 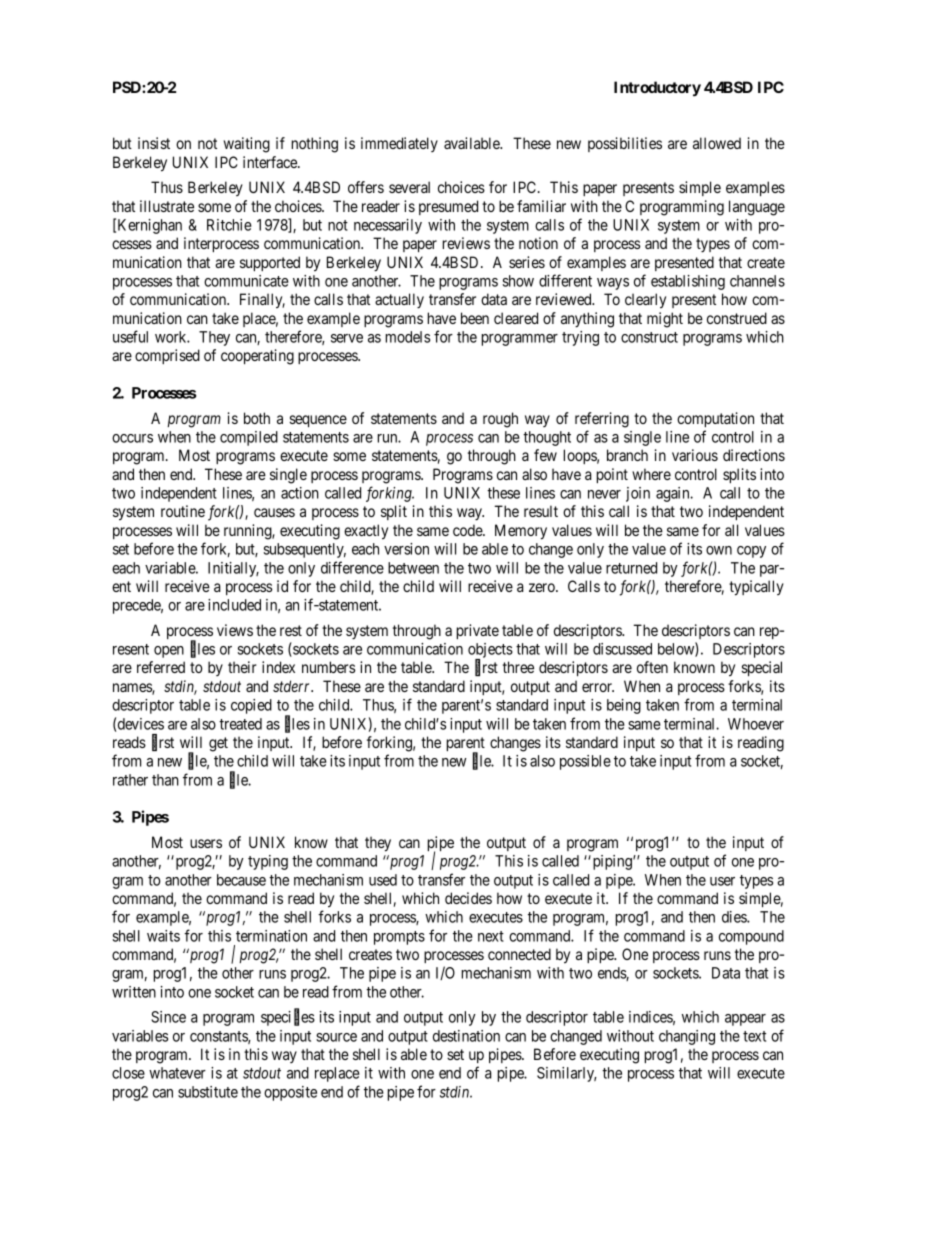 What do you see at coordinates (717, 143) in the image?
I see `allowed` at bounding box center [717, 143].
